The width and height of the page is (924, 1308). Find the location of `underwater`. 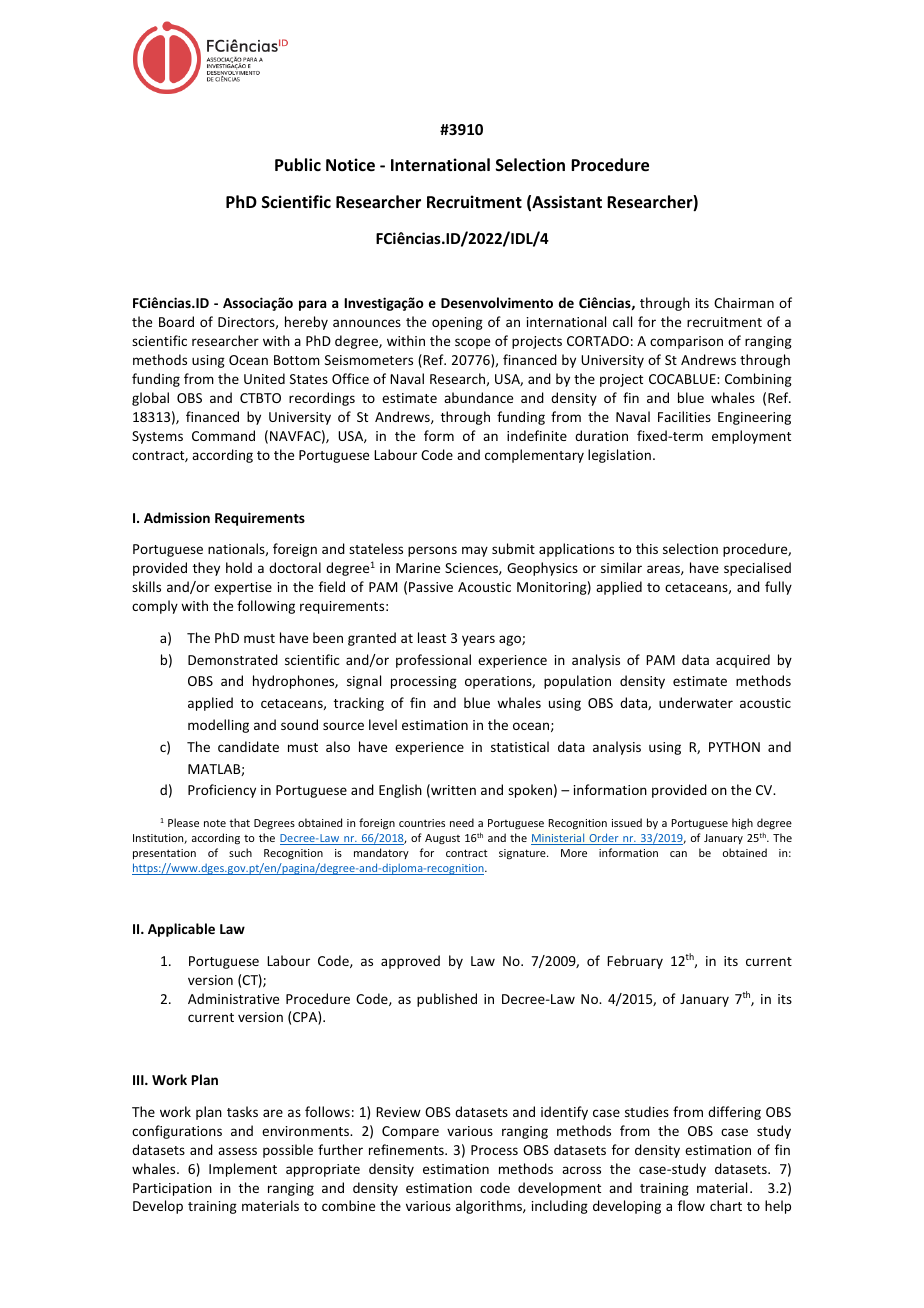

underwater is located at coordinates (696, 702).
